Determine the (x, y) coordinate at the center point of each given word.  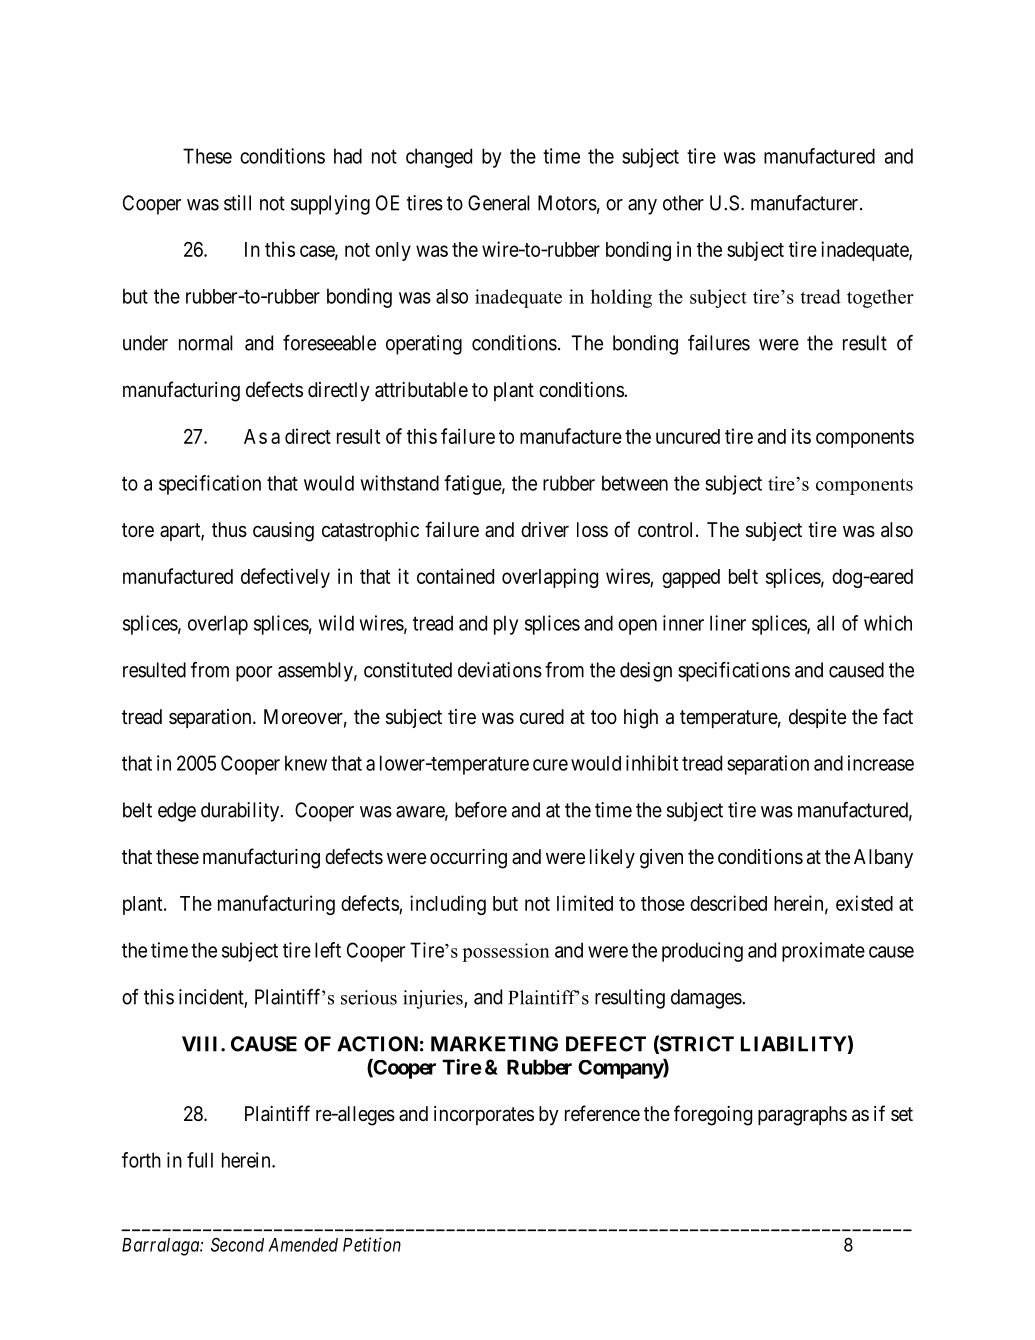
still (237, 203)
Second (237, 1244)
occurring (468, 859)
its (801, 436)
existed (864, 903)
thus (229, 530)
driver (545, 529)
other (683, 203)
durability (241, 812)
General (499, 203)
